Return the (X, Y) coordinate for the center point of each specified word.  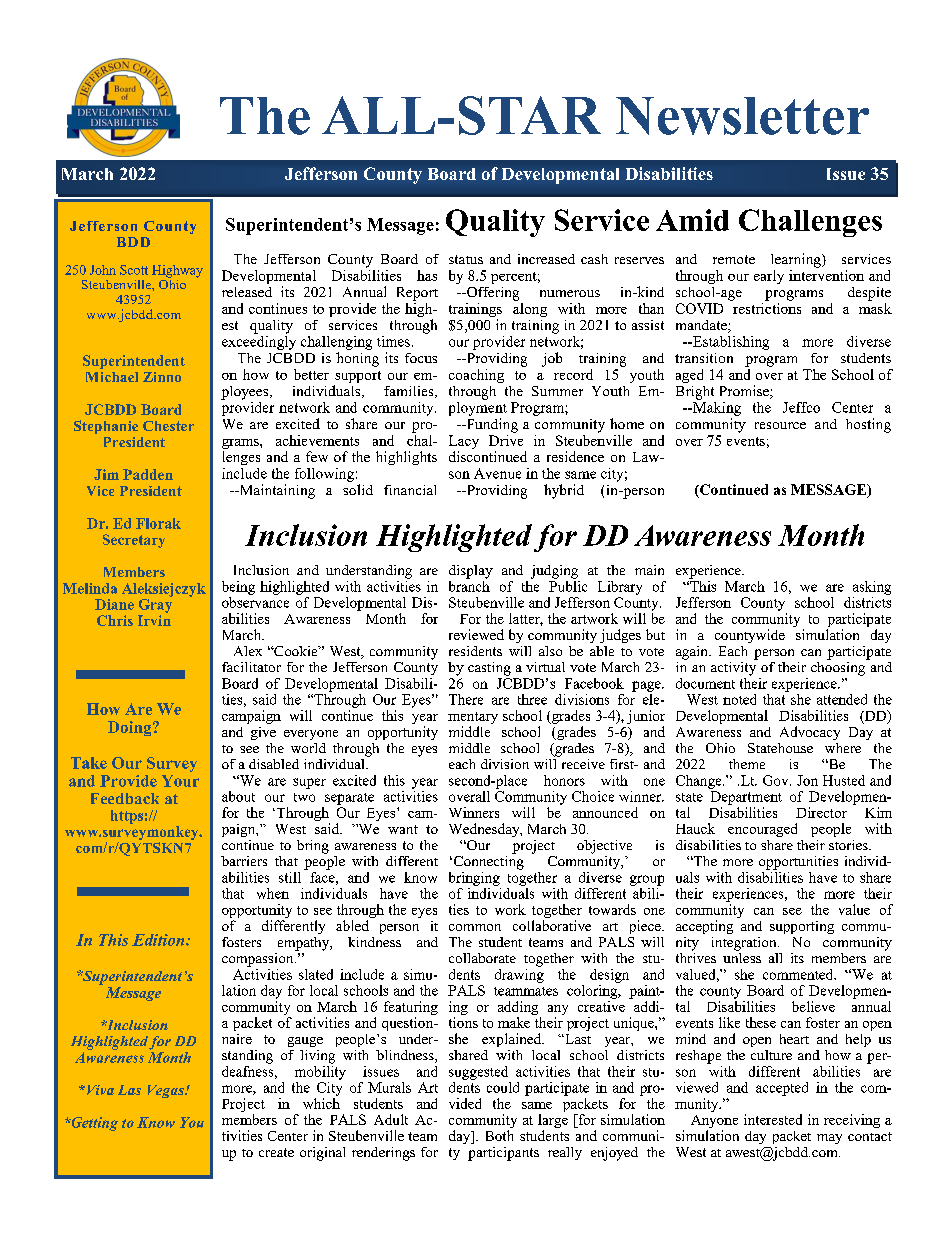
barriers (244, 861)
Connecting (487, 861)
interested (773, 1119)
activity (734, 667)
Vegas (167, 1091)
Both (499, 1135)
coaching (476, 376)
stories (849, 845)
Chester (168, 426)
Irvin (154, 620)
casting (489, 669)
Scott (134, 270)
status (466, 259)
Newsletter (742, 116)
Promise (745, 392)
